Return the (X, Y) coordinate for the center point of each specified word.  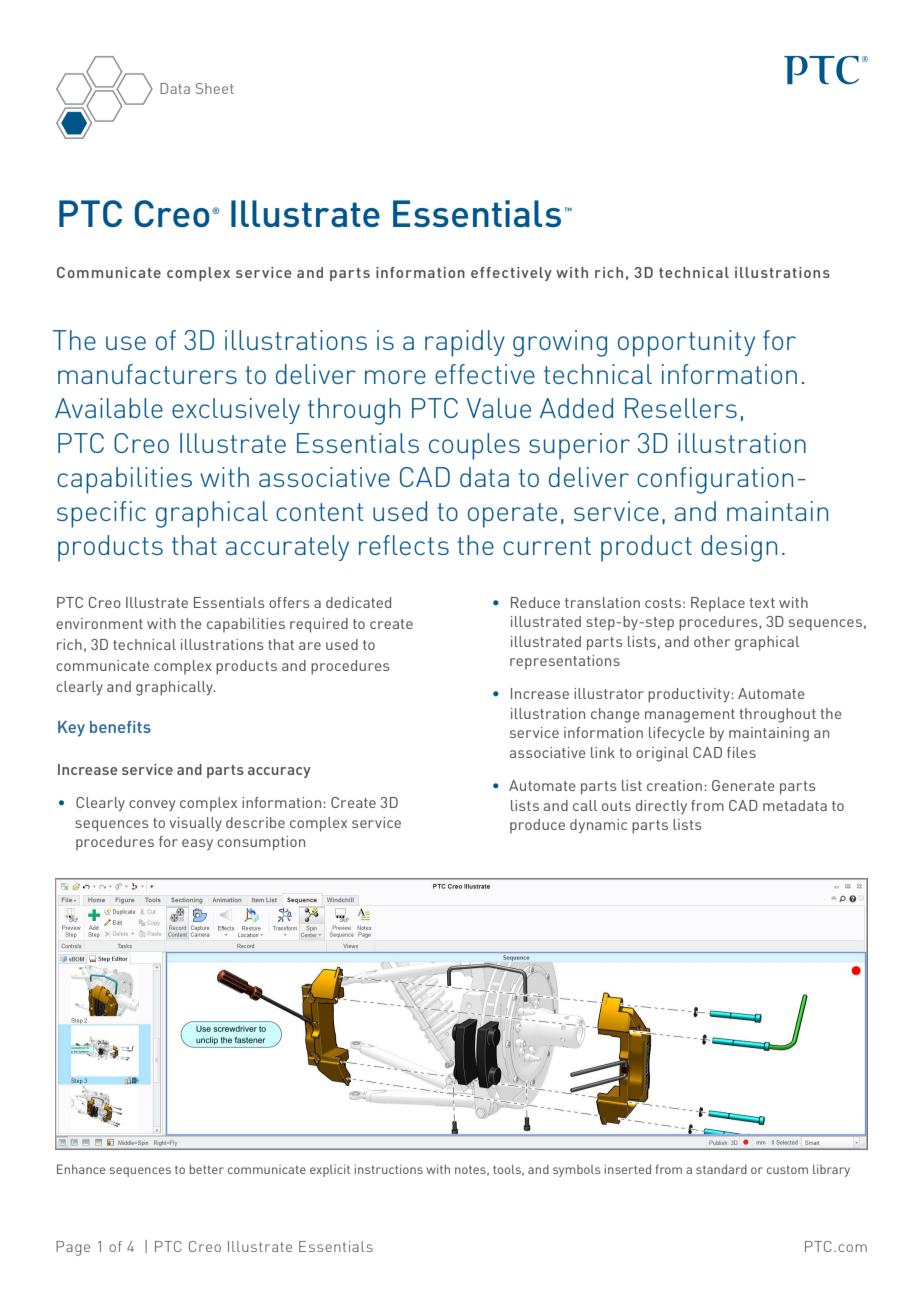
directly (661, 807)
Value (498, 408)
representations (565, 662)
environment (99, 623)
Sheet (215, 88)
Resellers (681, 408)
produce (537, 826)
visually (195, 824)
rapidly (465, 343)
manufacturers (147, 374)
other (712, 641)
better (207, 1169)
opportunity (686, 343)
